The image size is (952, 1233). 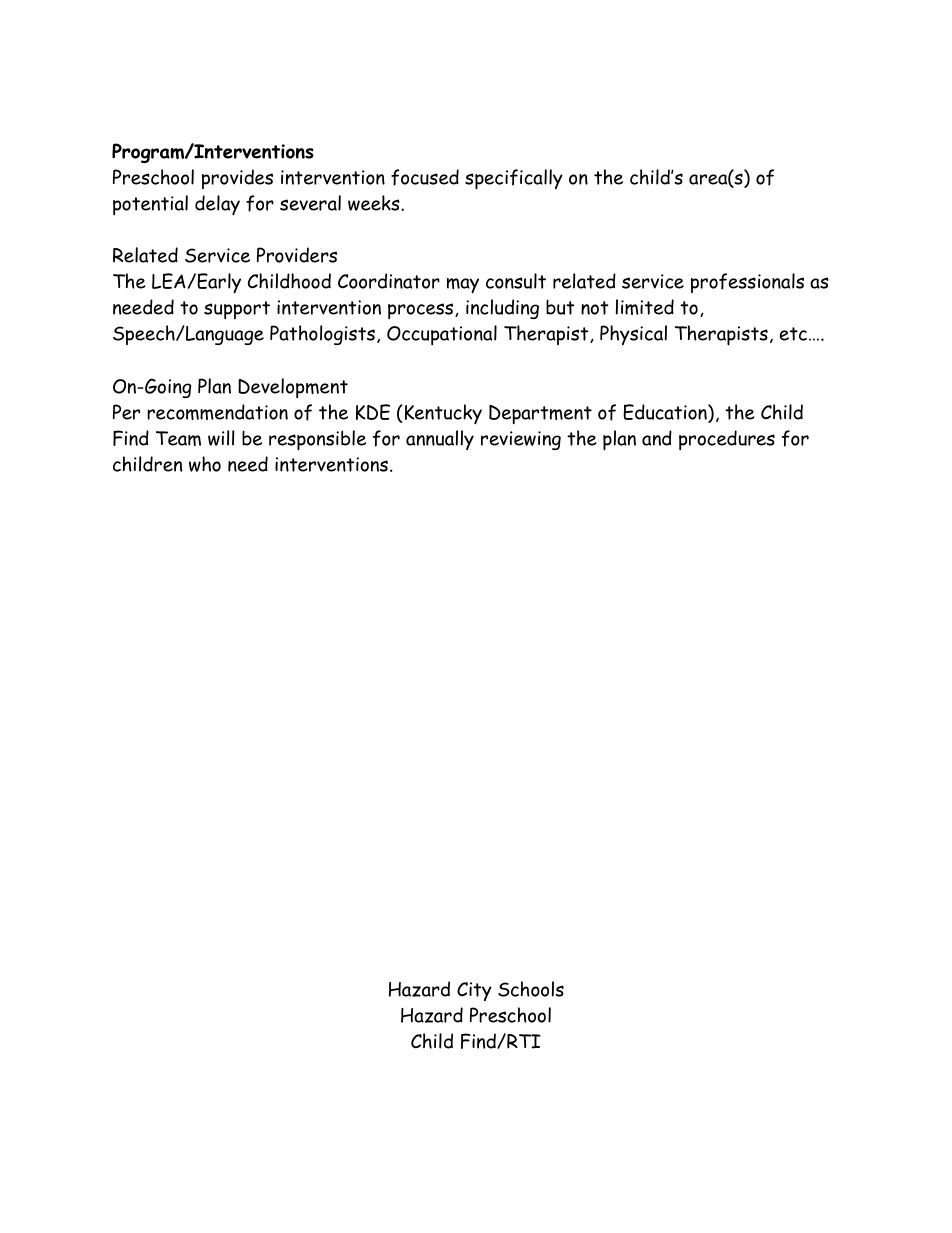 What do you see at coordinates (474, 991) in the screenshot?
I see `City` at bounding box center [474, 991].
